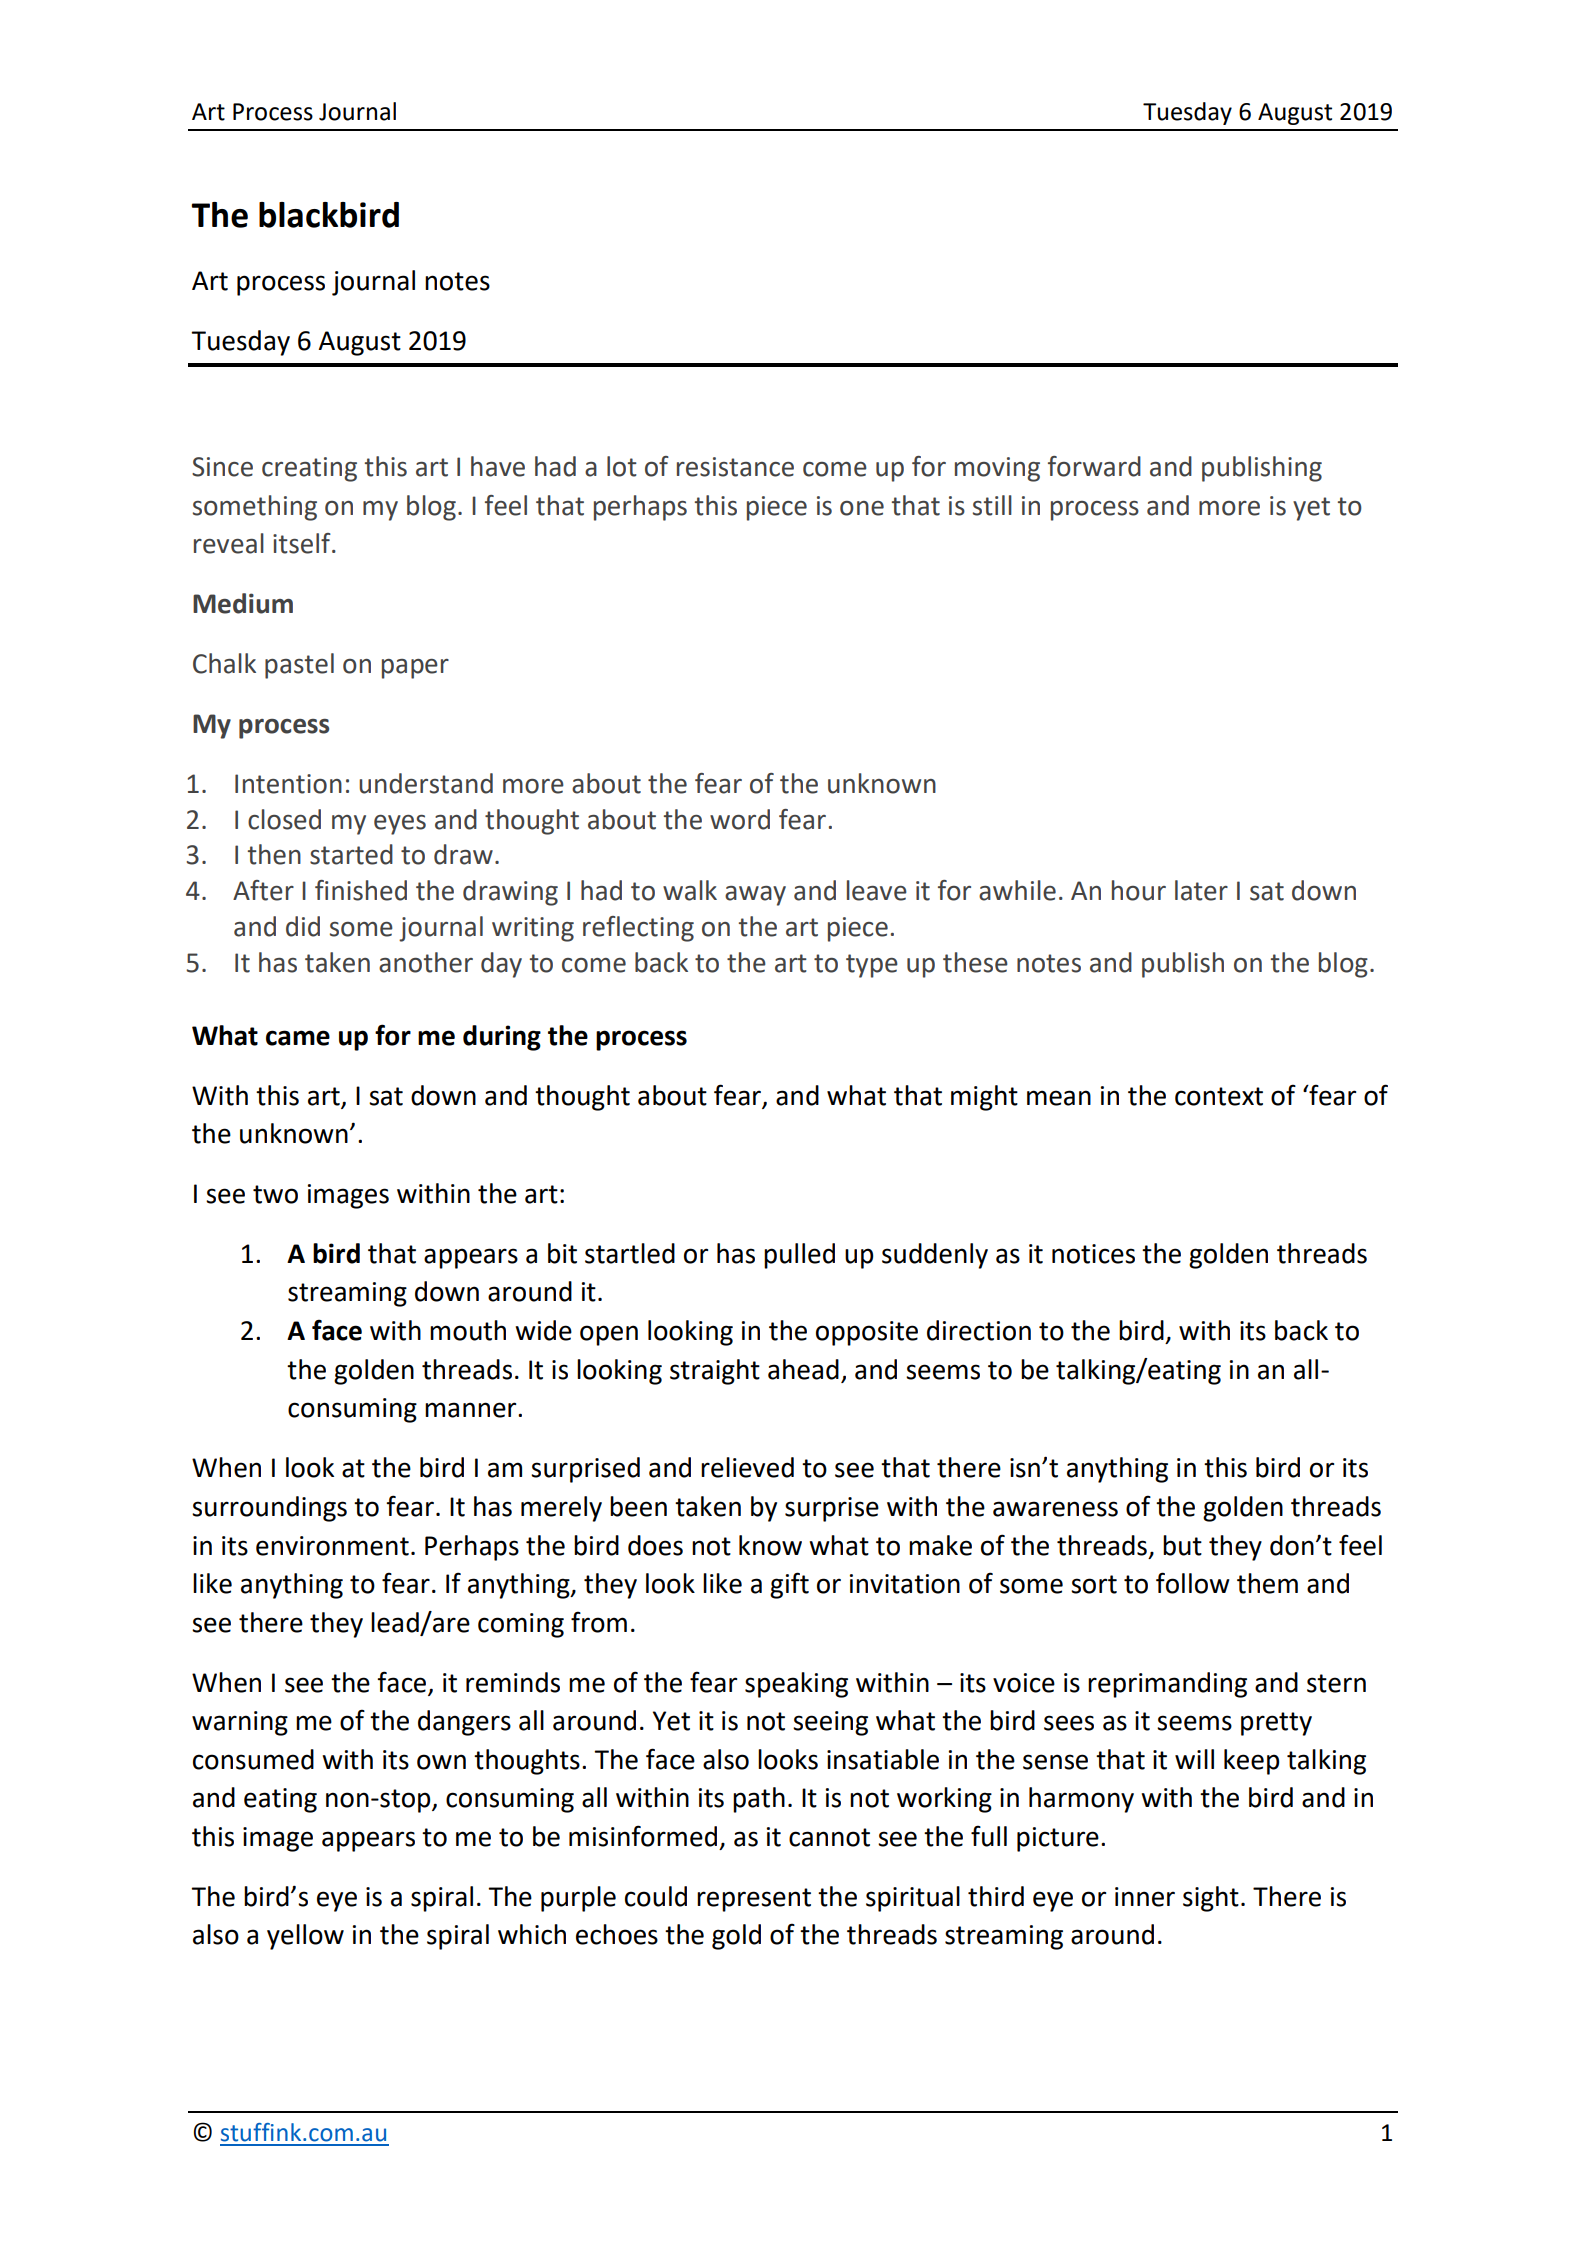 Image resolution: width=1585 pixels, height=2242 pixels. I want to click on gift, so click(789, 1585).
